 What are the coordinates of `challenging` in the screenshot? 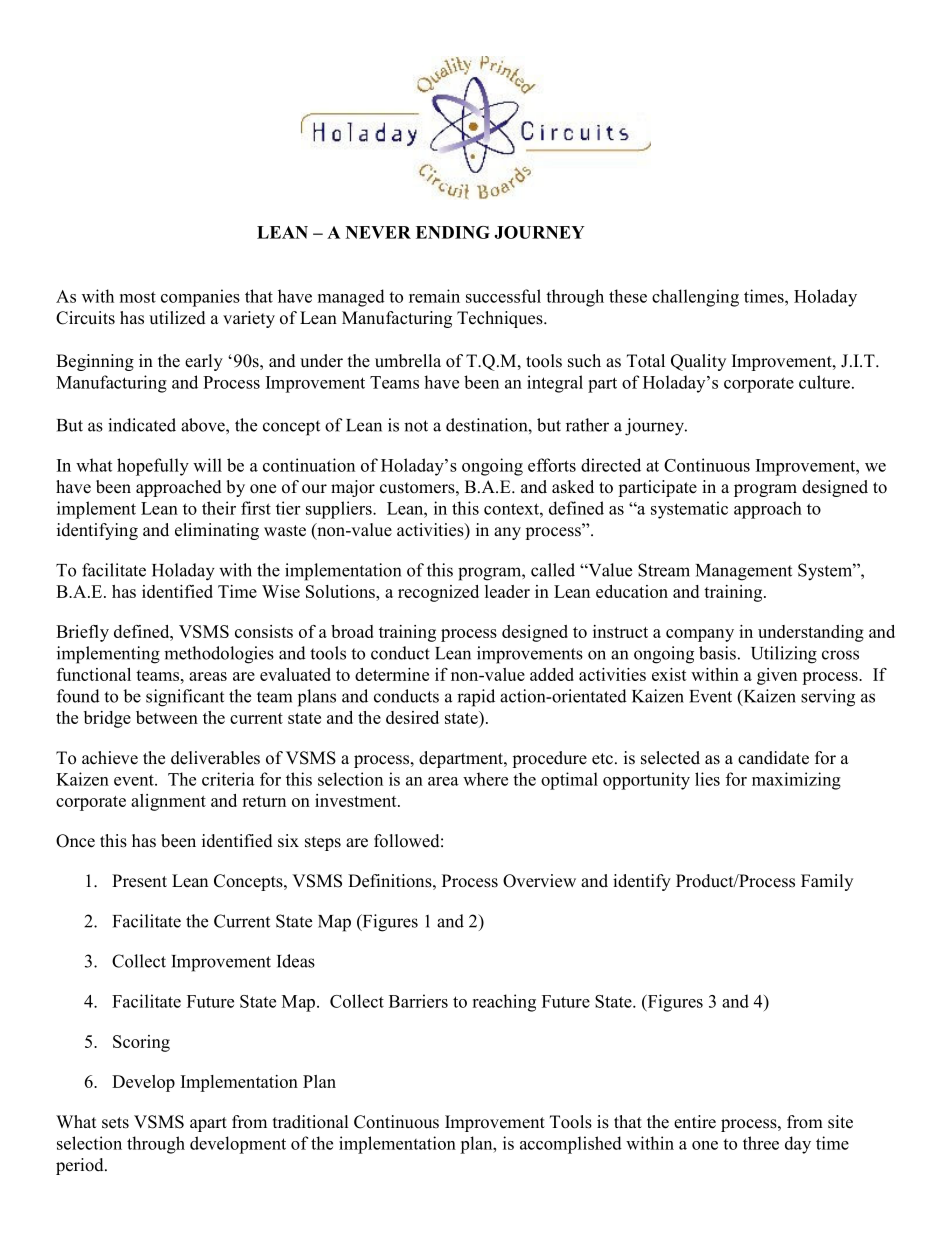 It's located at (695, 298).
